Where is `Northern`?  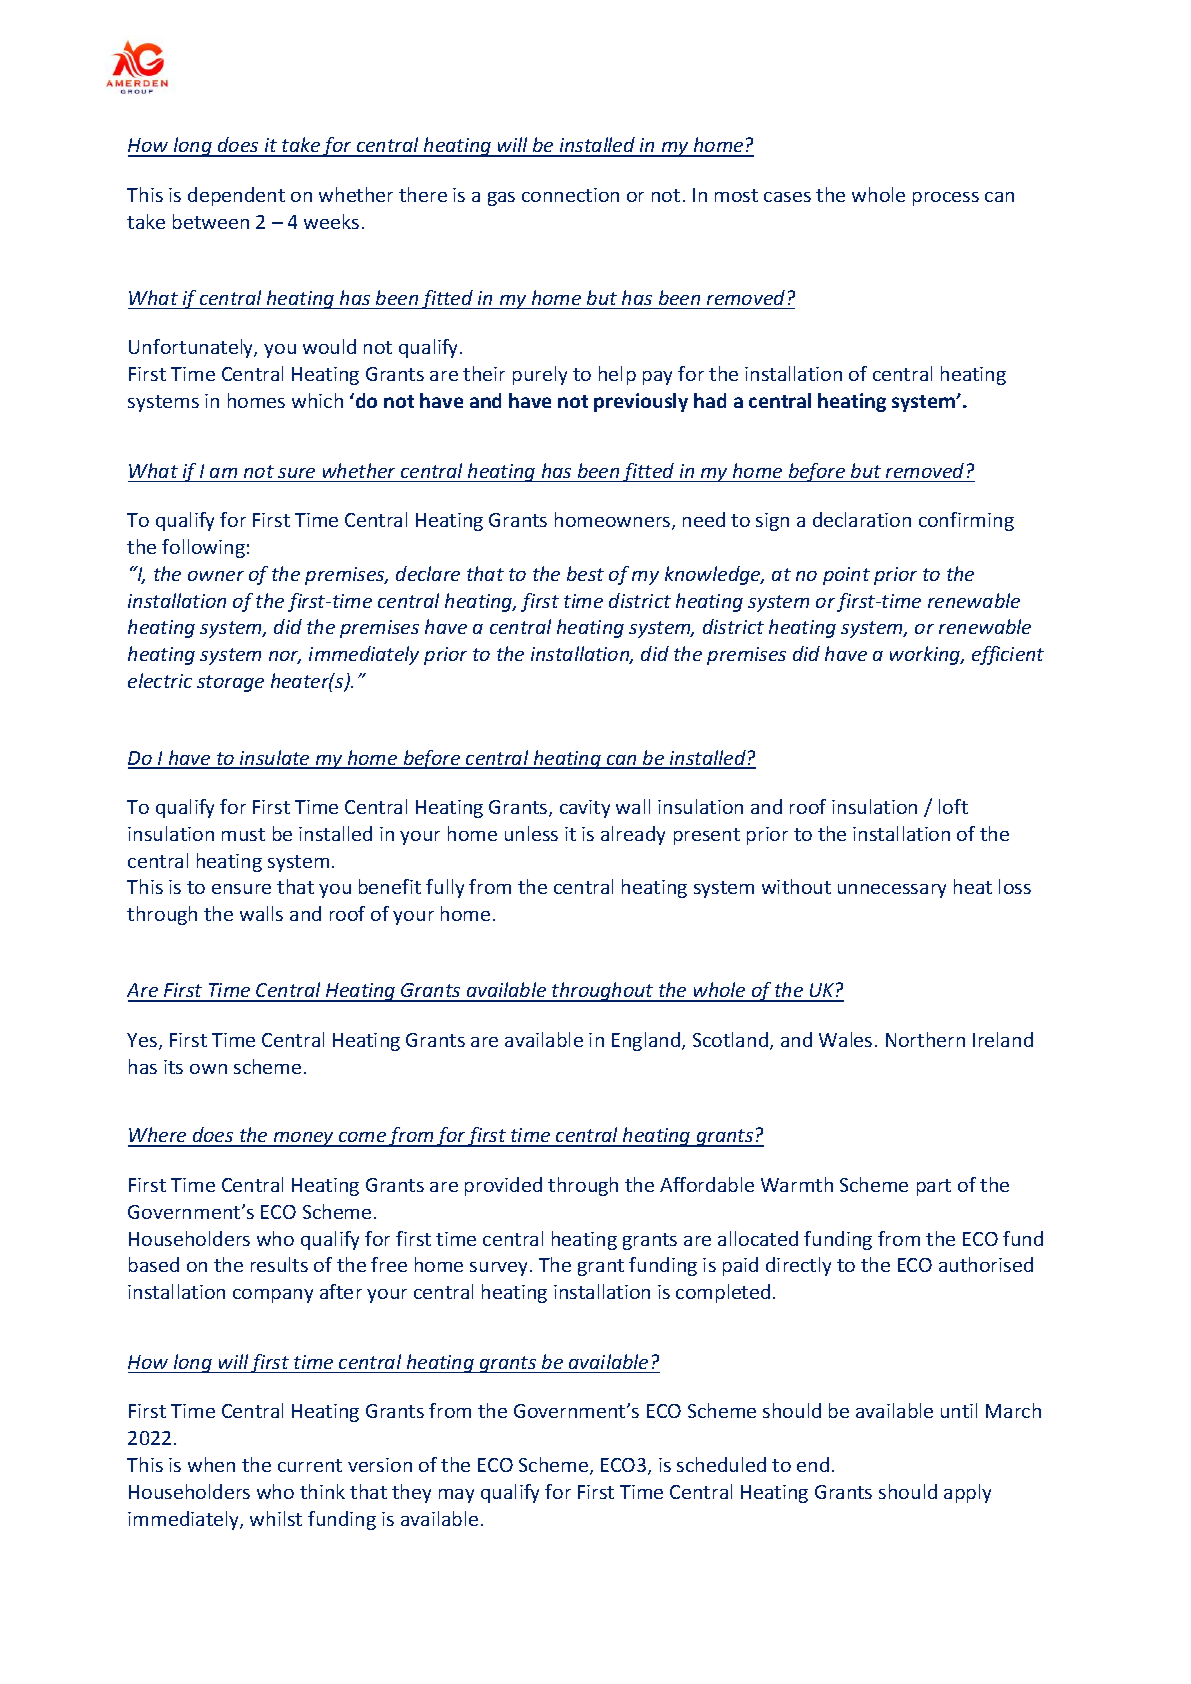
Northern is located at coordinates (925, 1039).
